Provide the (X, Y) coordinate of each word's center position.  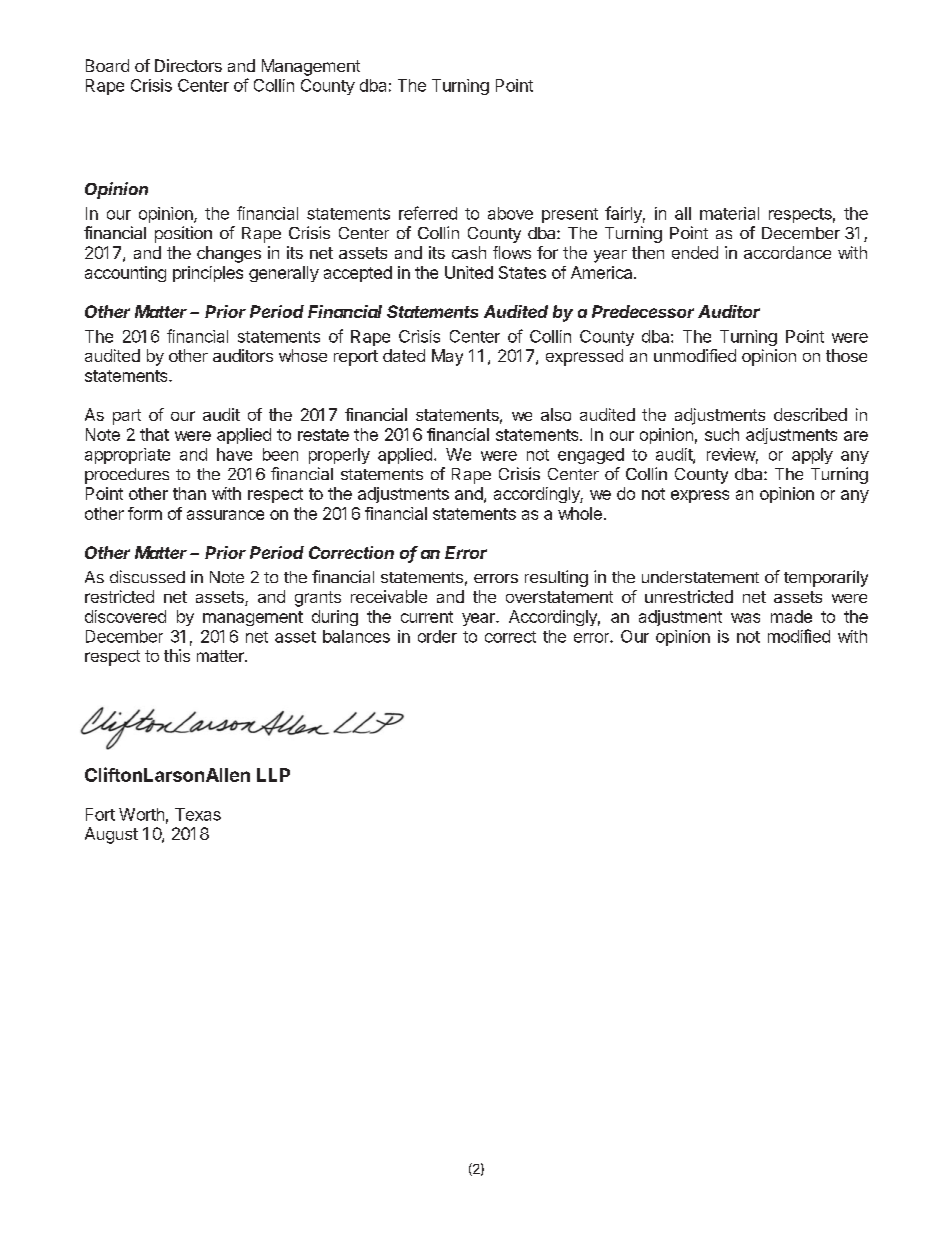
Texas (198, 814)
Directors (188, 65)
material (729, 213)
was (745, 618)
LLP (273, 775)
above (510, 213)
